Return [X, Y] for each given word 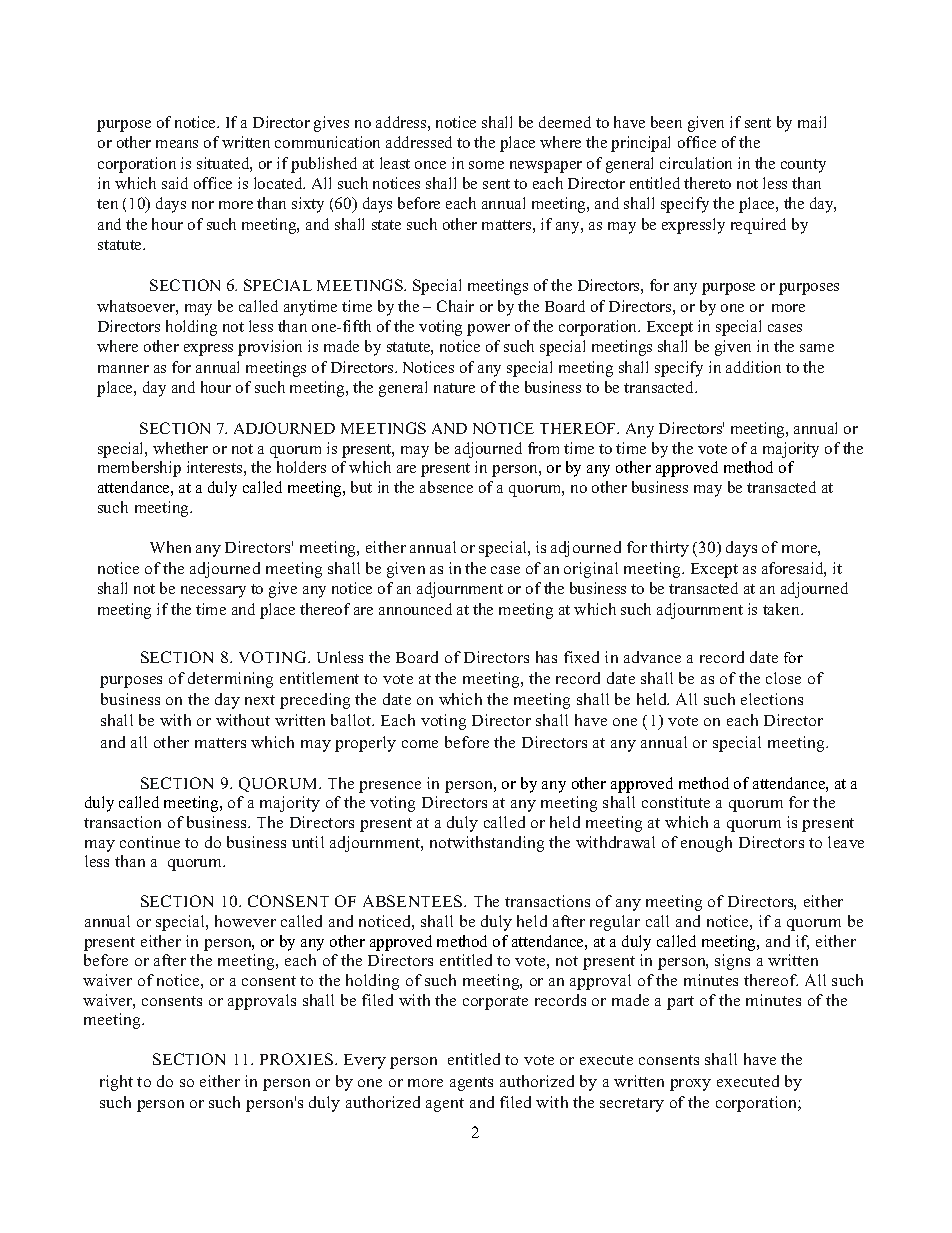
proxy [690, 1085]
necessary [213, 592]
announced [415, 609]
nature [454, 388]
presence [390, 787]
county [803, 166]
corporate [495, 1003]
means [177, 144]
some [486, 165]
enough [706, 844]
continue [150, 842]
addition [753, 367]
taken [783, 609]
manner [123, 369]
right [116, 1083]
